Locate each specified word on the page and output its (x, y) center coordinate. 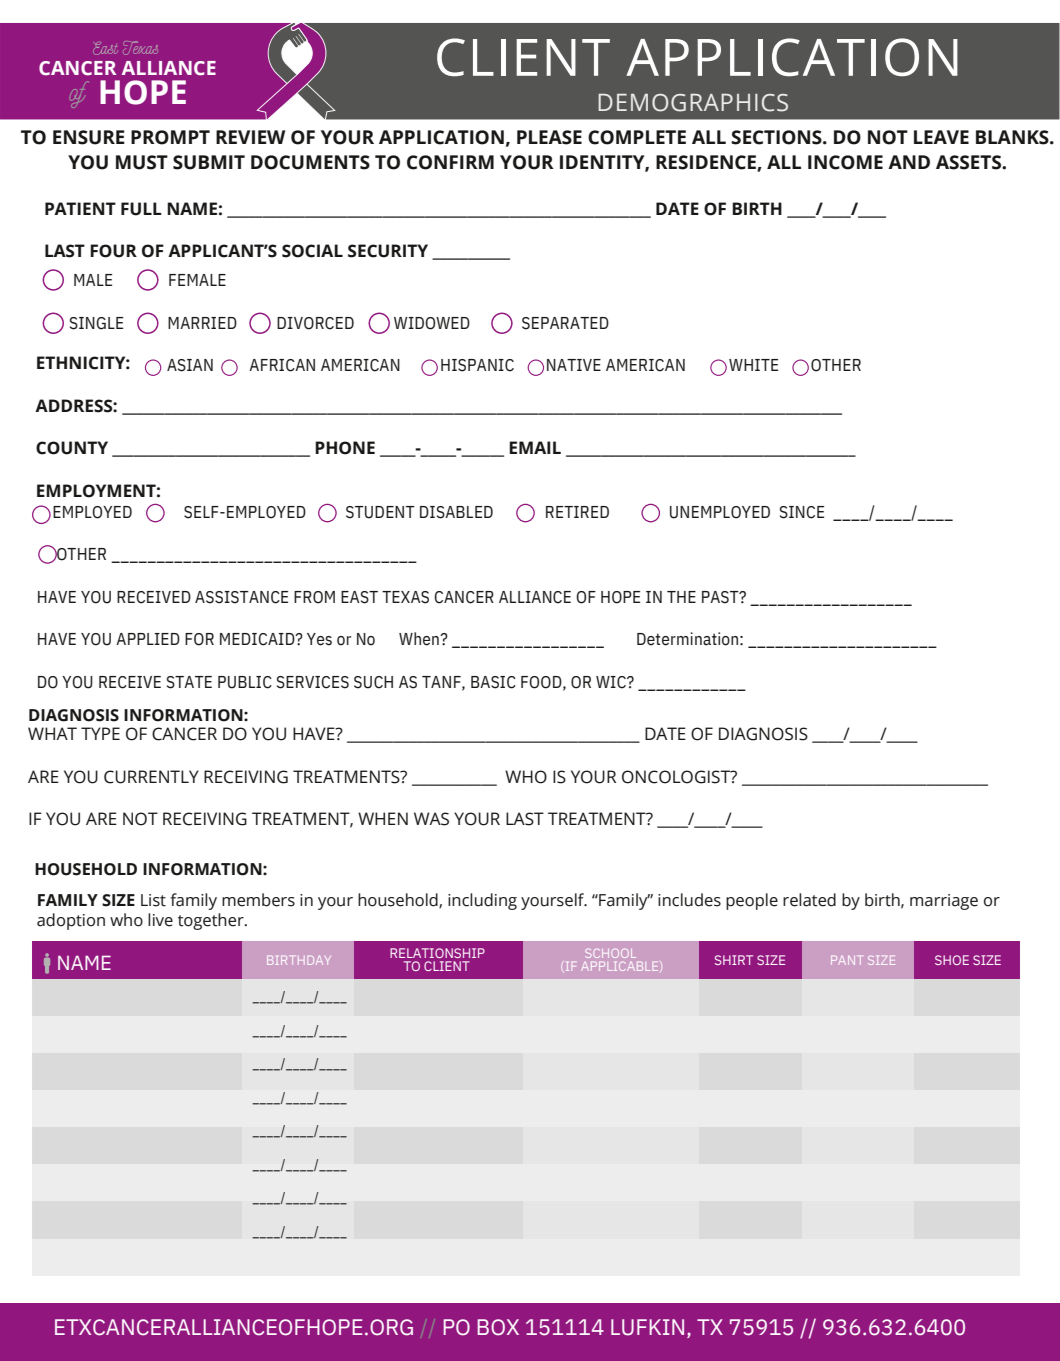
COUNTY (72, 448)
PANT (846, 960)
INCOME (845, 162)
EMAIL (535, 447)
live (160, 920)
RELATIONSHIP (437, 953)
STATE (189, 682)
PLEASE (549, 137)
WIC (612, 682)
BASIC (493, 682)
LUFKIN (647, 1327)
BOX (498, 1327)
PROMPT (170, 137)
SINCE (802, 512)
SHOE (952, 960)
